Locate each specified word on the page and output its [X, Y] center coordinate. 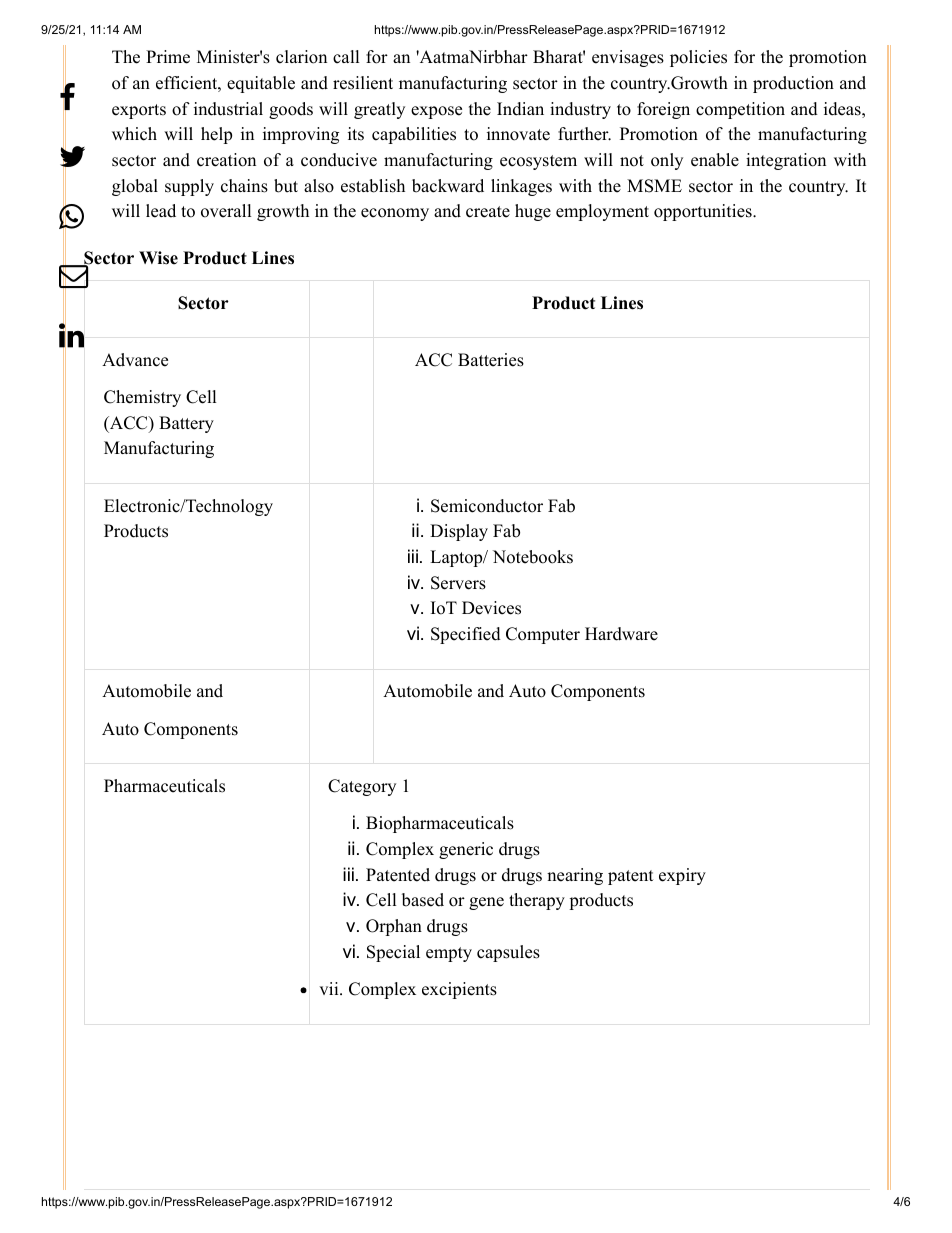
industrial [228, 109]
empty [449, 954]
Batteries [491, 360]
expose [436, 112]
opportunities [704, 212]
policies [698, 58]
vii [330, 988]
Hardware [621, 634]
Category [362, 787]
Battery [186, 424]
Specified [466, 635]
